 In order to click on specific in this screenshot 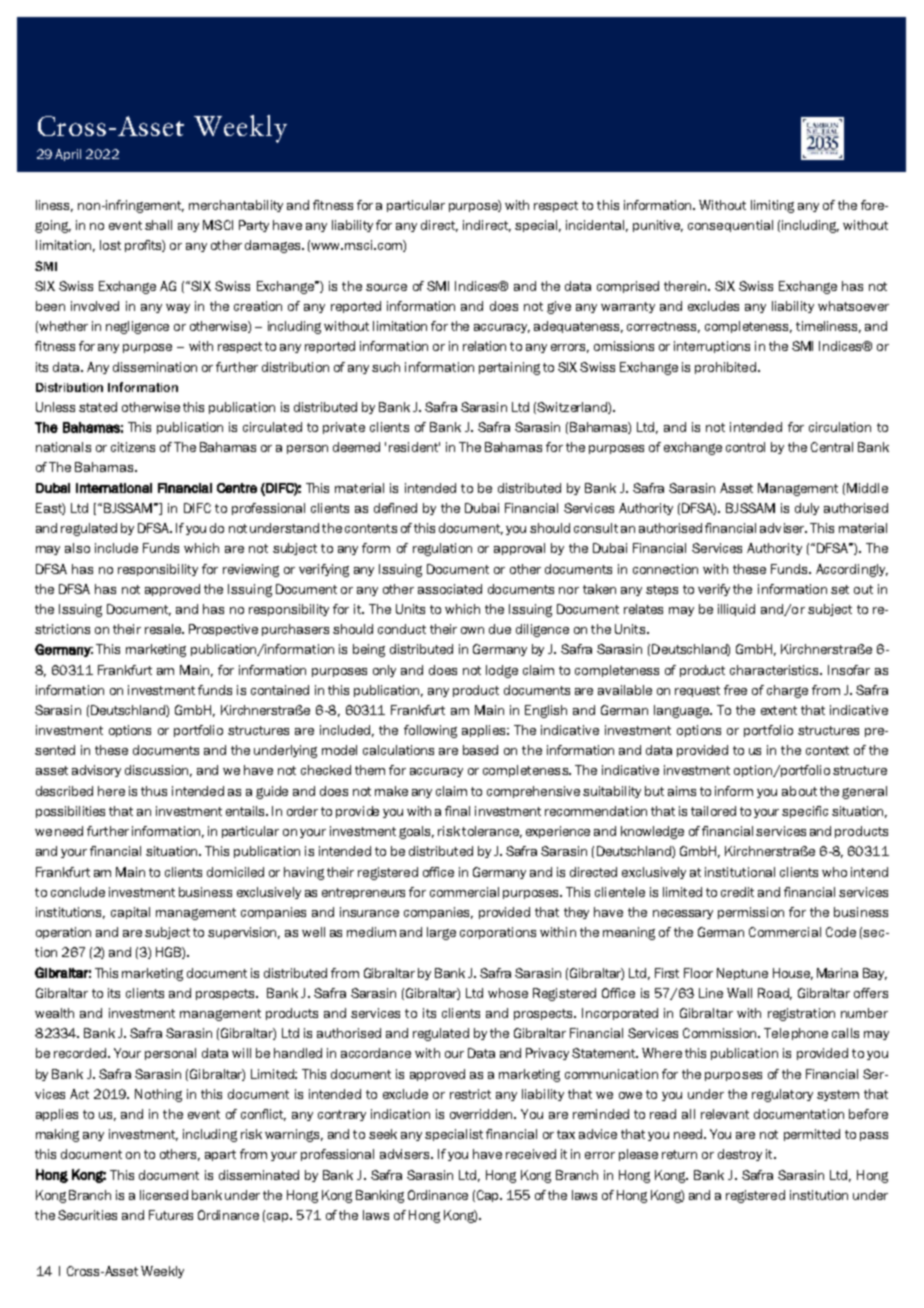, I will do `click(805, 812)`.
